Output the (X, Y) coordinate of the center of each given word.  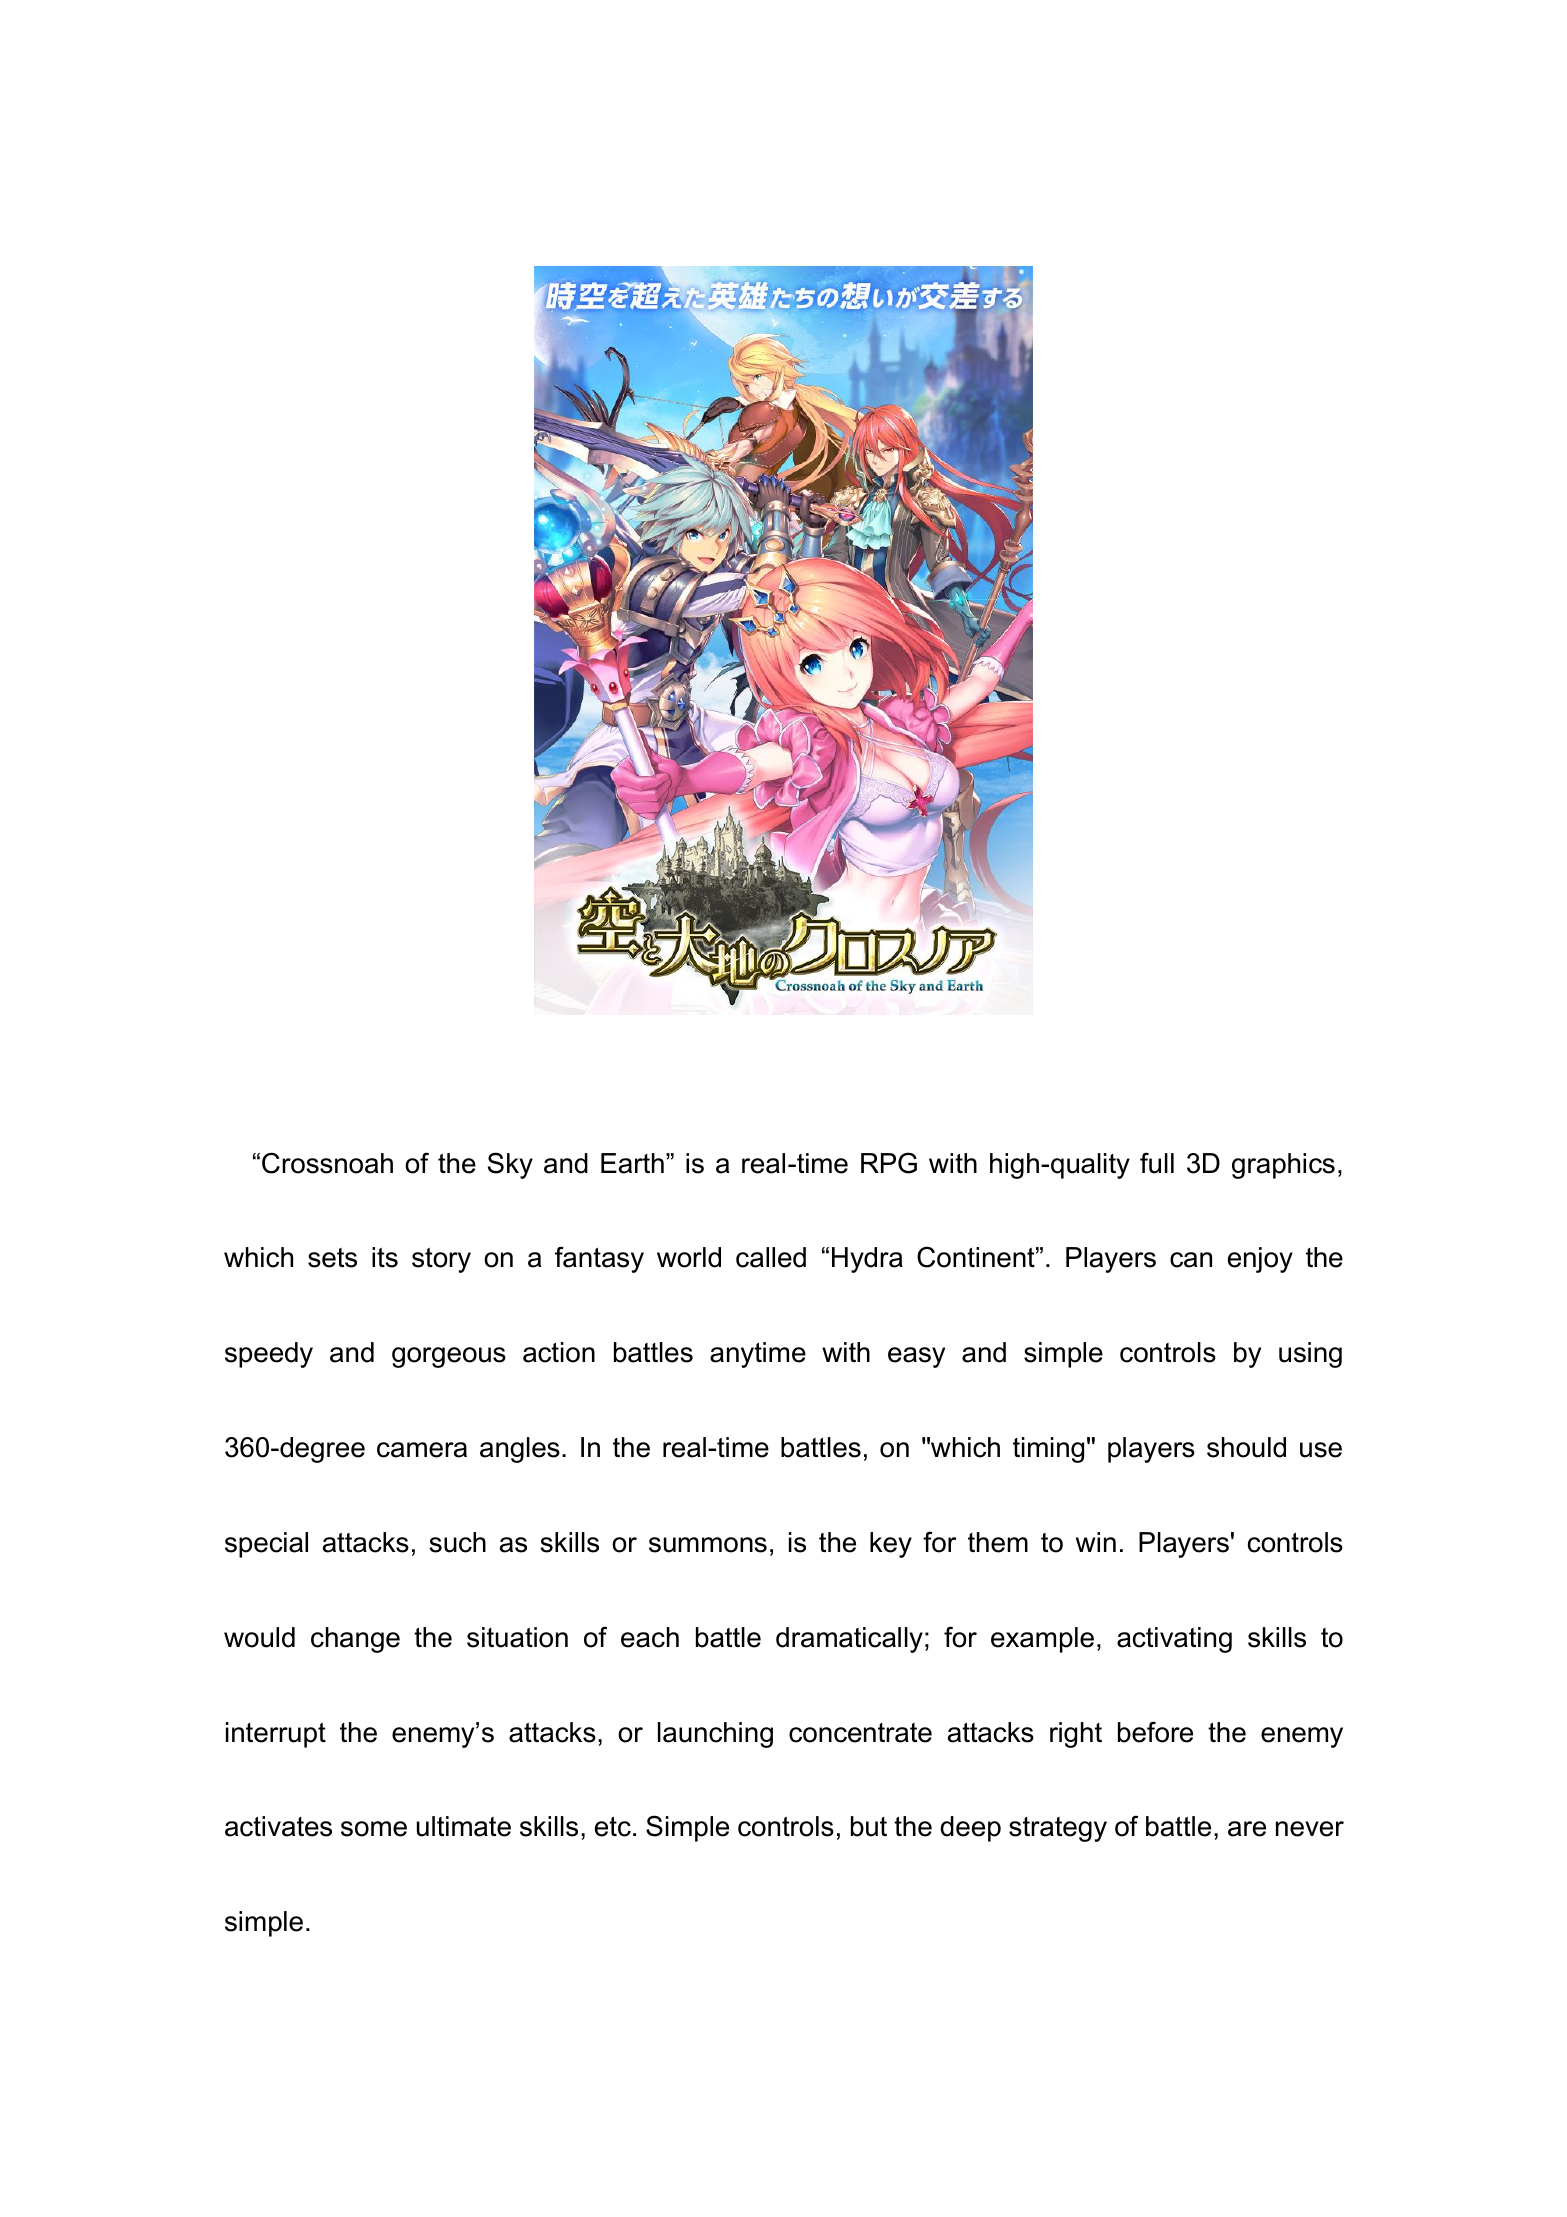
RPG (889, 1163)
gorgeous (449, 1357)
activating (1174, 1640)
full (1157, 1163)
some (374, 1829)
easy (916, 1357)
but (869, 1826)
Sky (510, 1165)
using (1310, 1355)
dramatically (849, 1640)
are (1247, 1829)
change (355, 1640)
